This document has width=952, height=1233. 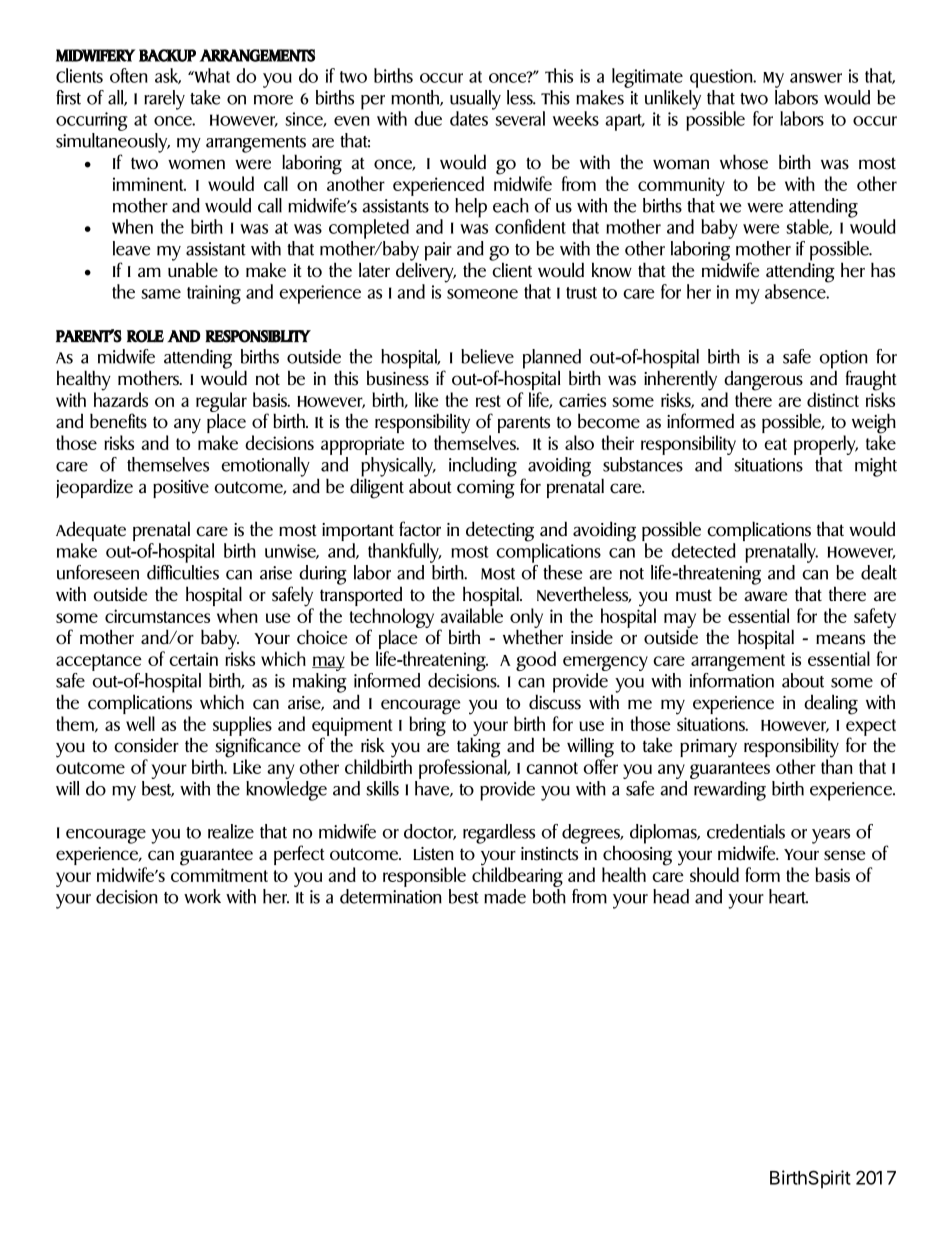 What do you see at coordinates (816, 78) in the document?
I see `answer` at bounding box center [816, 78].
